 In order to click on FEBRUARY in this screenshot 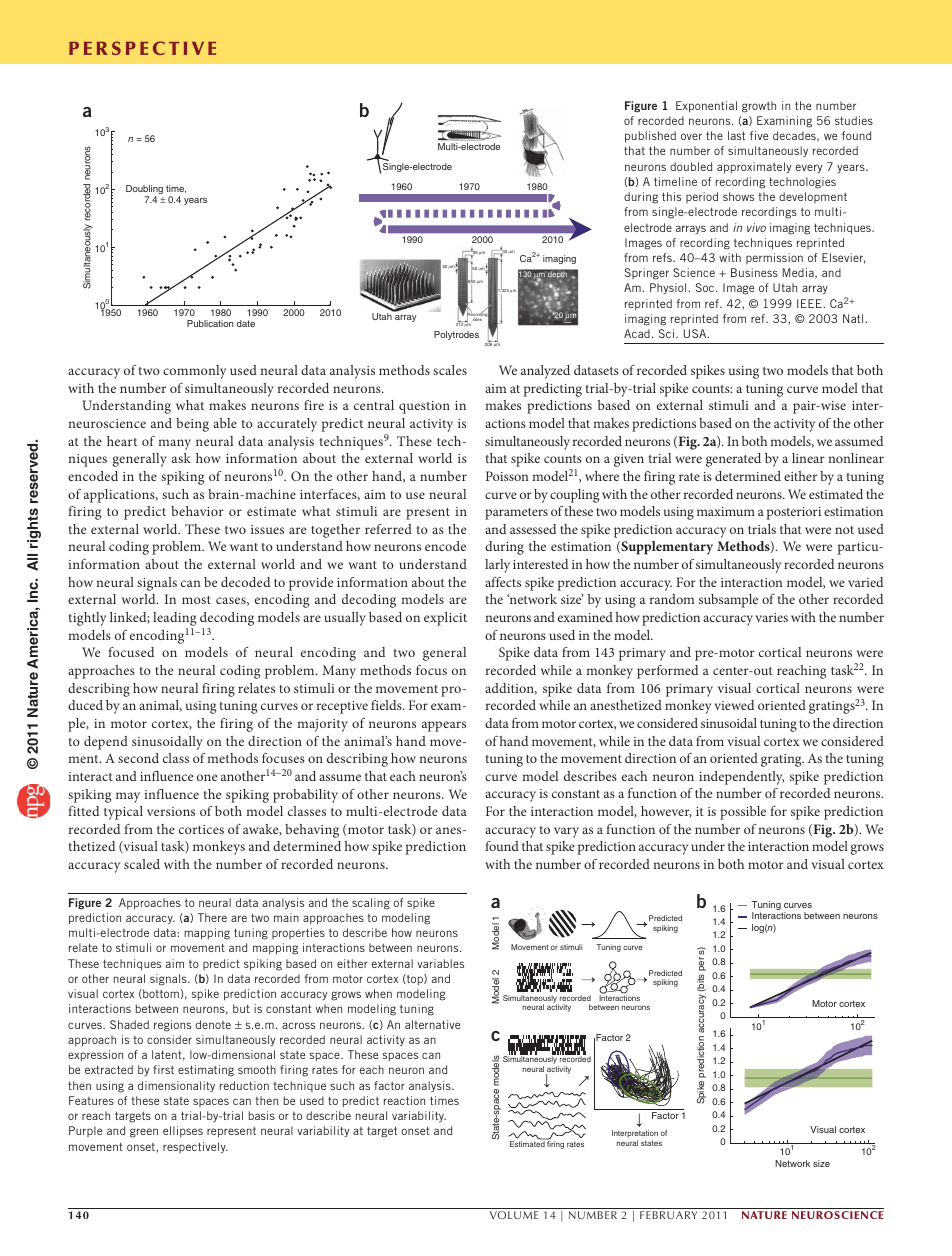, I will do `click(669, 1215)`.
